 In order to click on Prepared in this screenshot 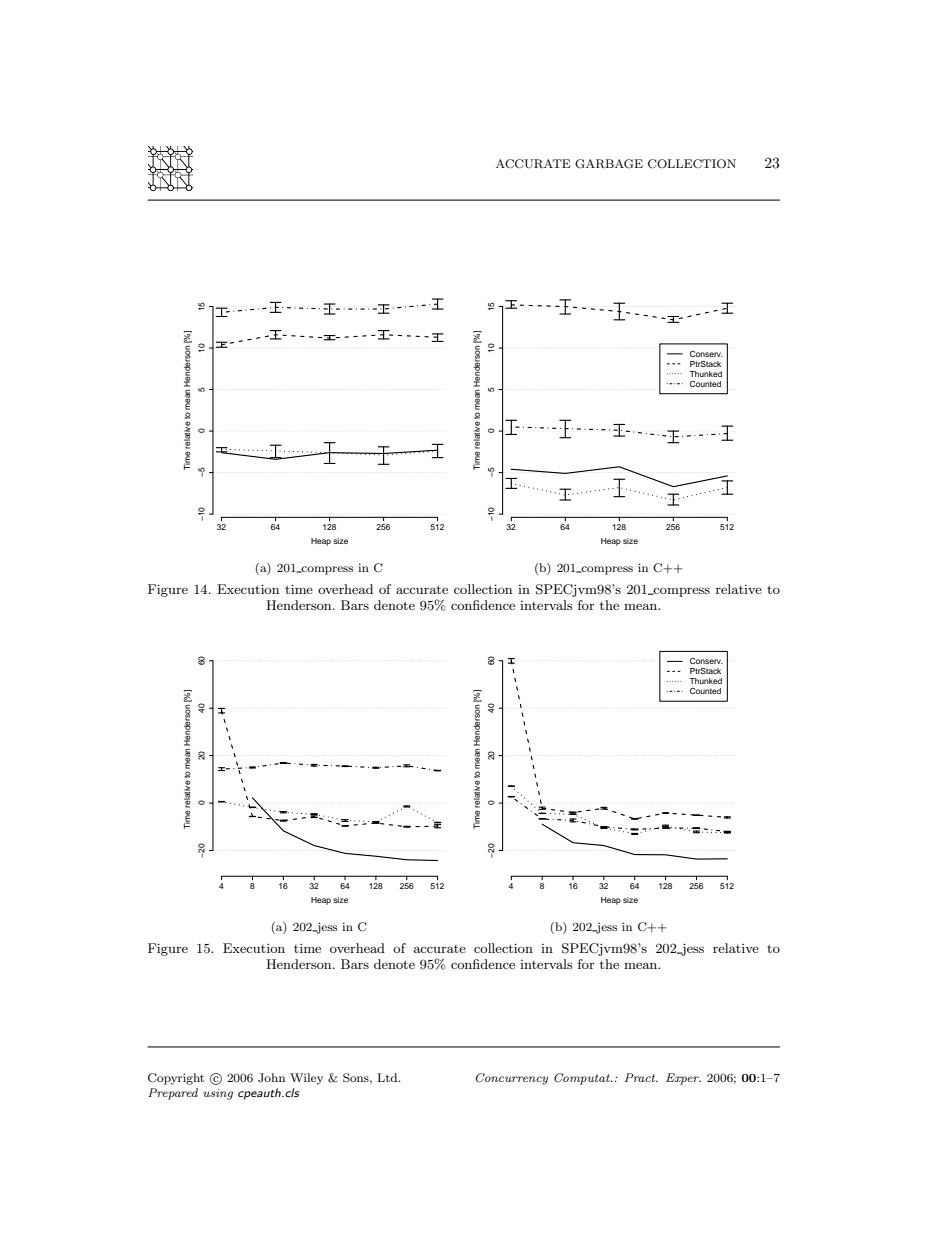, I will do `click(173, 1094)`.
